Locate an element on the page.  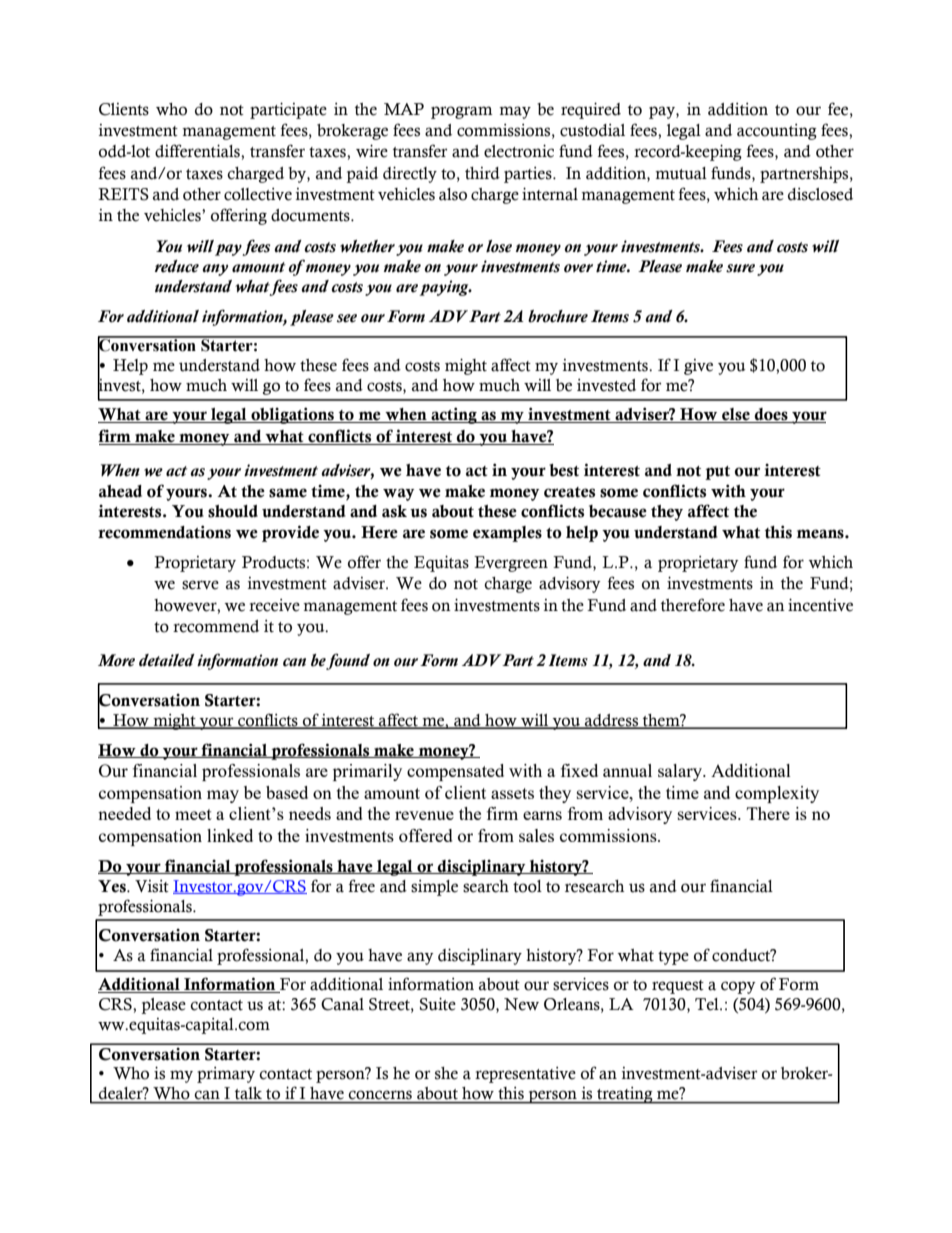
Tel is located at coordinates (708, 1004).
